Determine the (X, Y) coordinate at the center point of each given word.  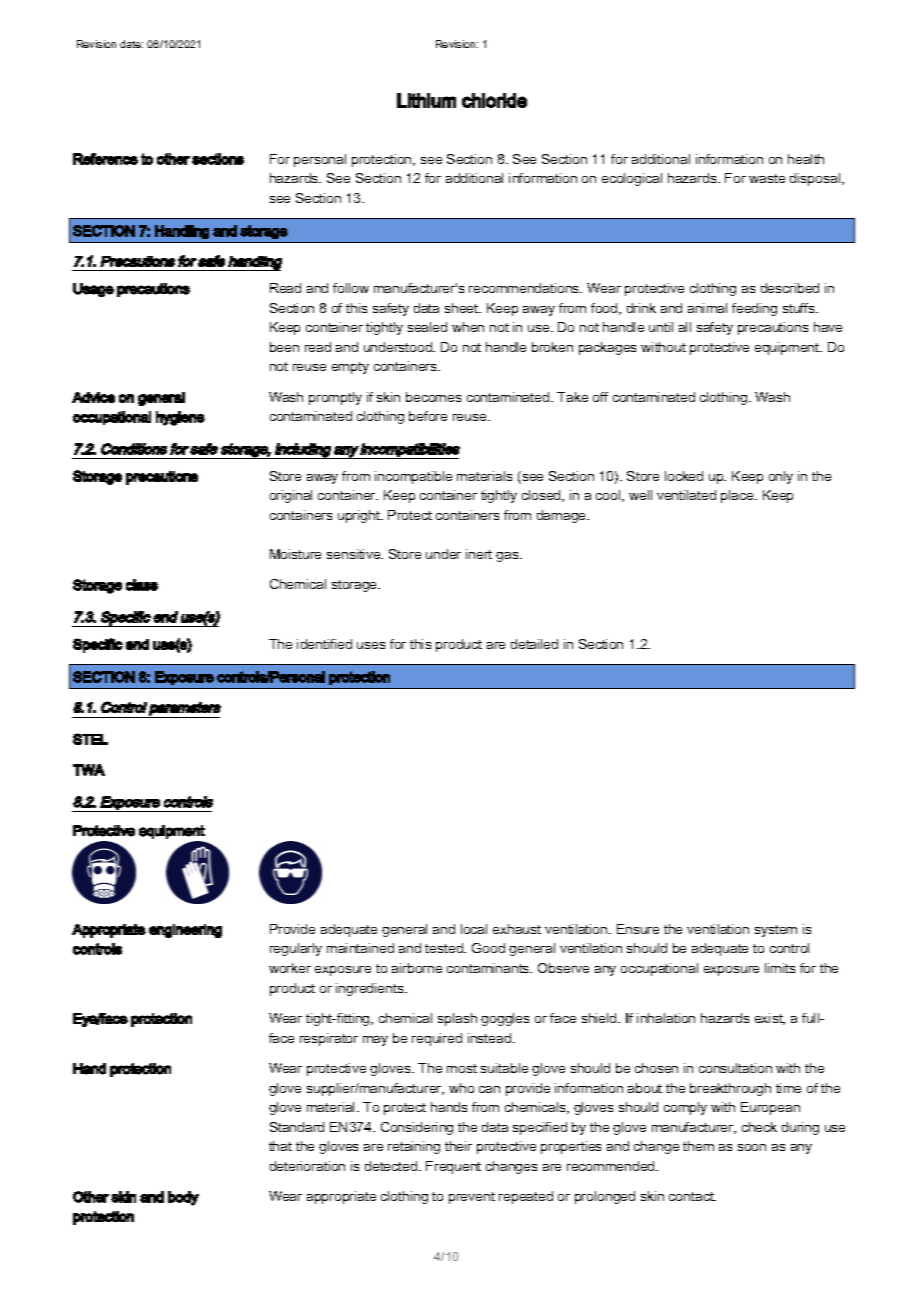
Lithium (426, 100)
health (806, 159)
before (428, 416)
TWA (89, 770)
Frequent (453, 1167)
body (183, 1198)
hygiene (180, 418)
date (131, 44)
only (781, 477)
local (474, 929)
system (776, 931)
